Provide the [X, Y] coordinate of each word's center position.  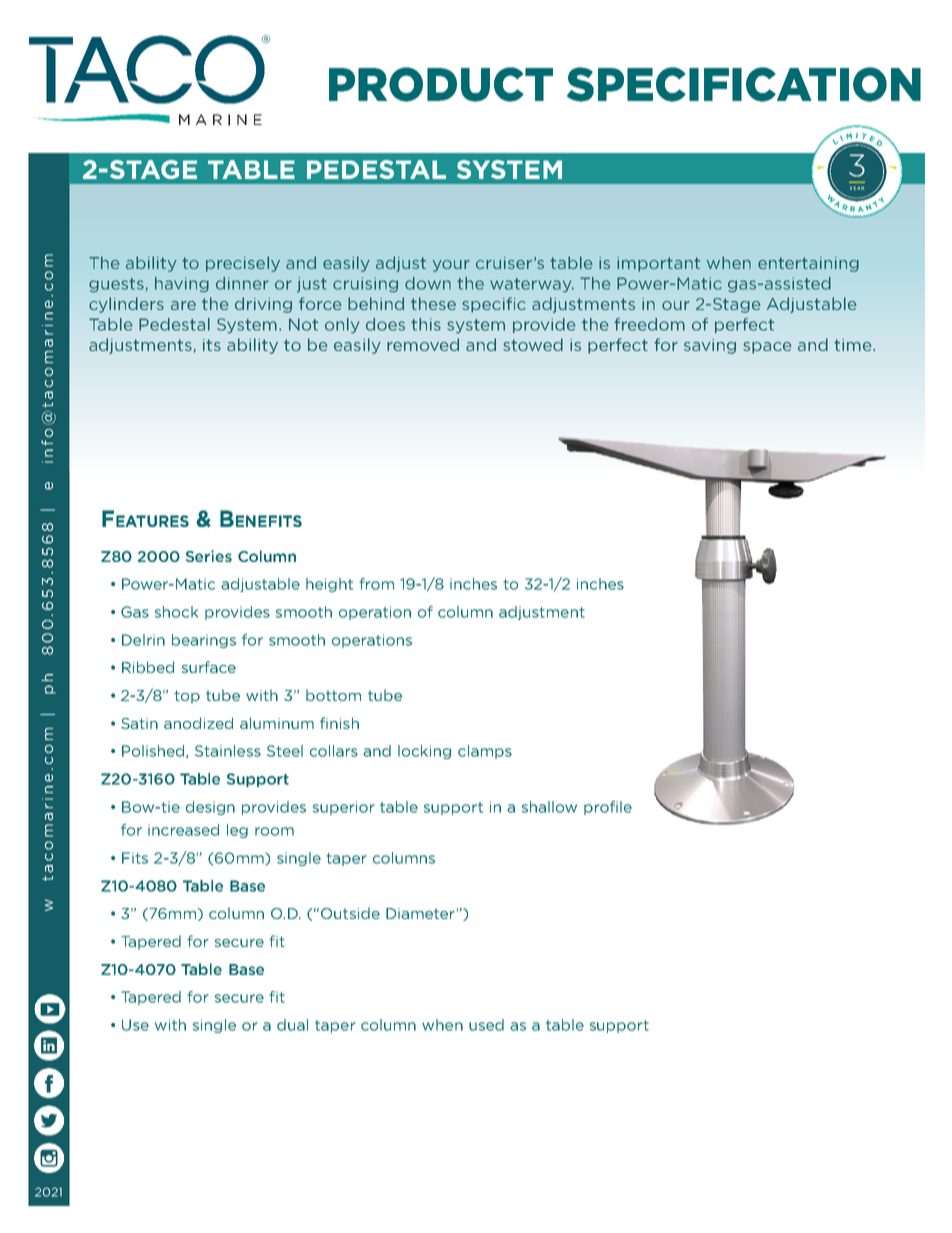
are [183, 305]
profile [608, 808]
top [187, 697]
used [486, 1025]
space [767, 348]
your [451, 266]
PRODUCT [441, 84]
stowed [533, 344]
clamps [485, 752]
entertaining [808, 264]
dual [292, 1025]
